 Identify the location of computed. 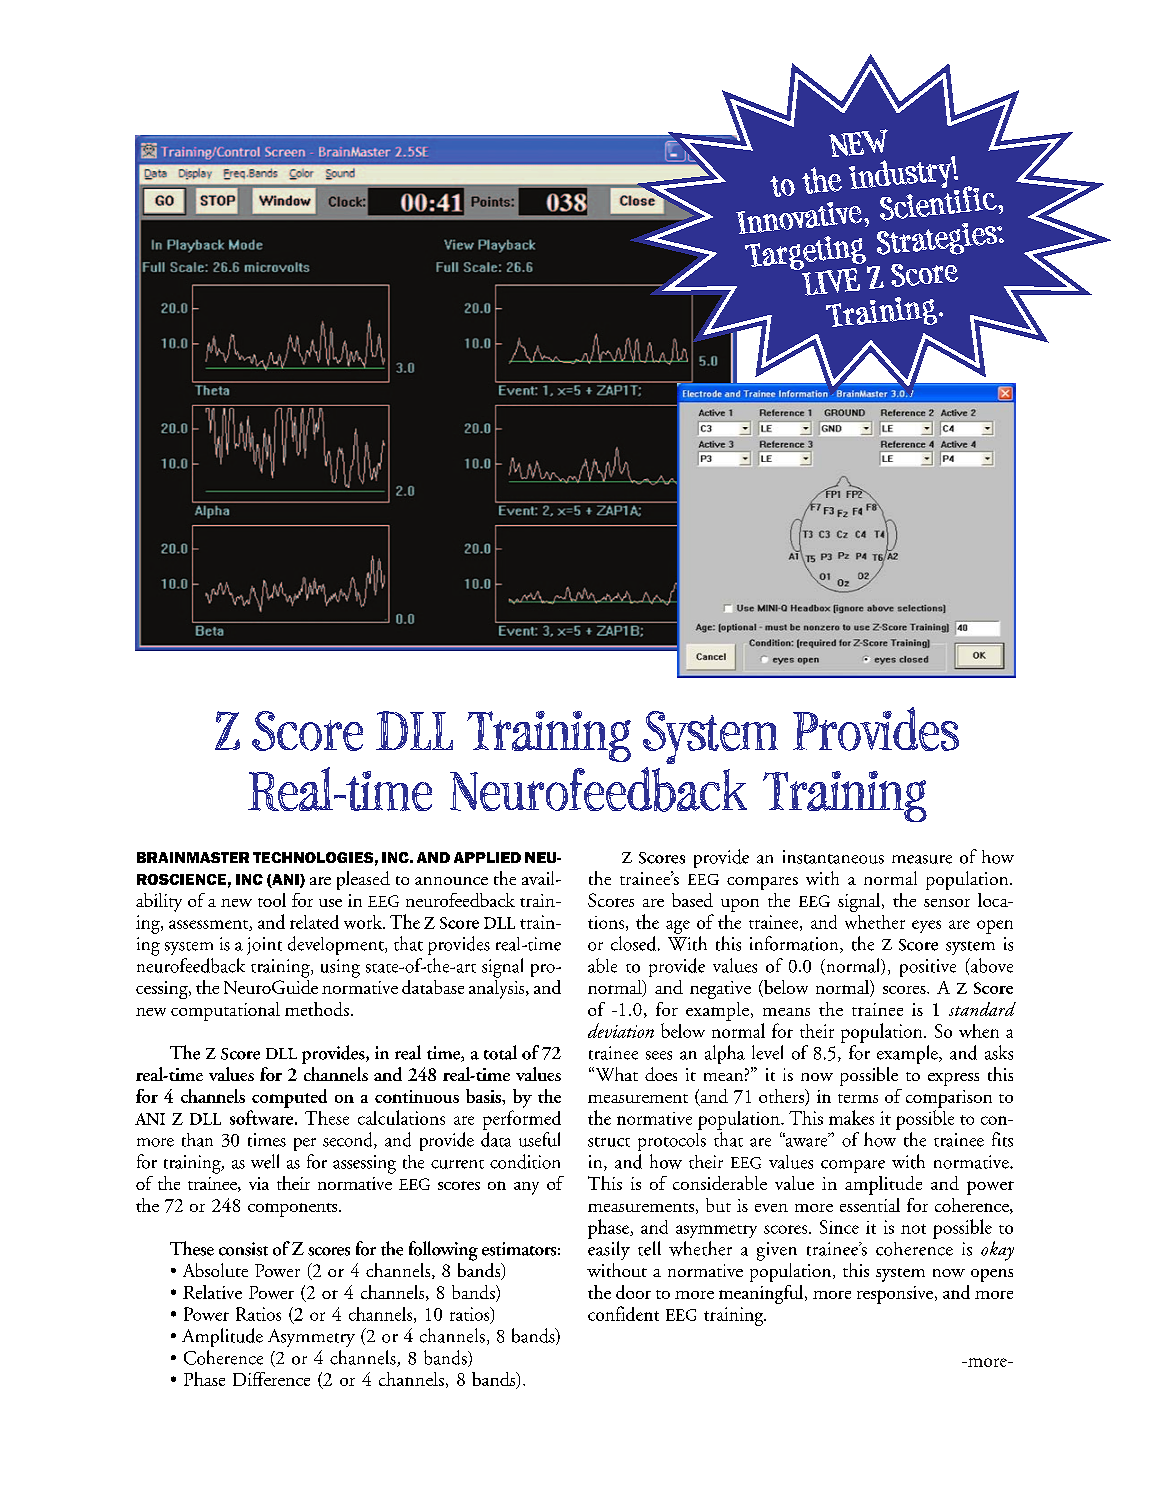
(289, 1098).
